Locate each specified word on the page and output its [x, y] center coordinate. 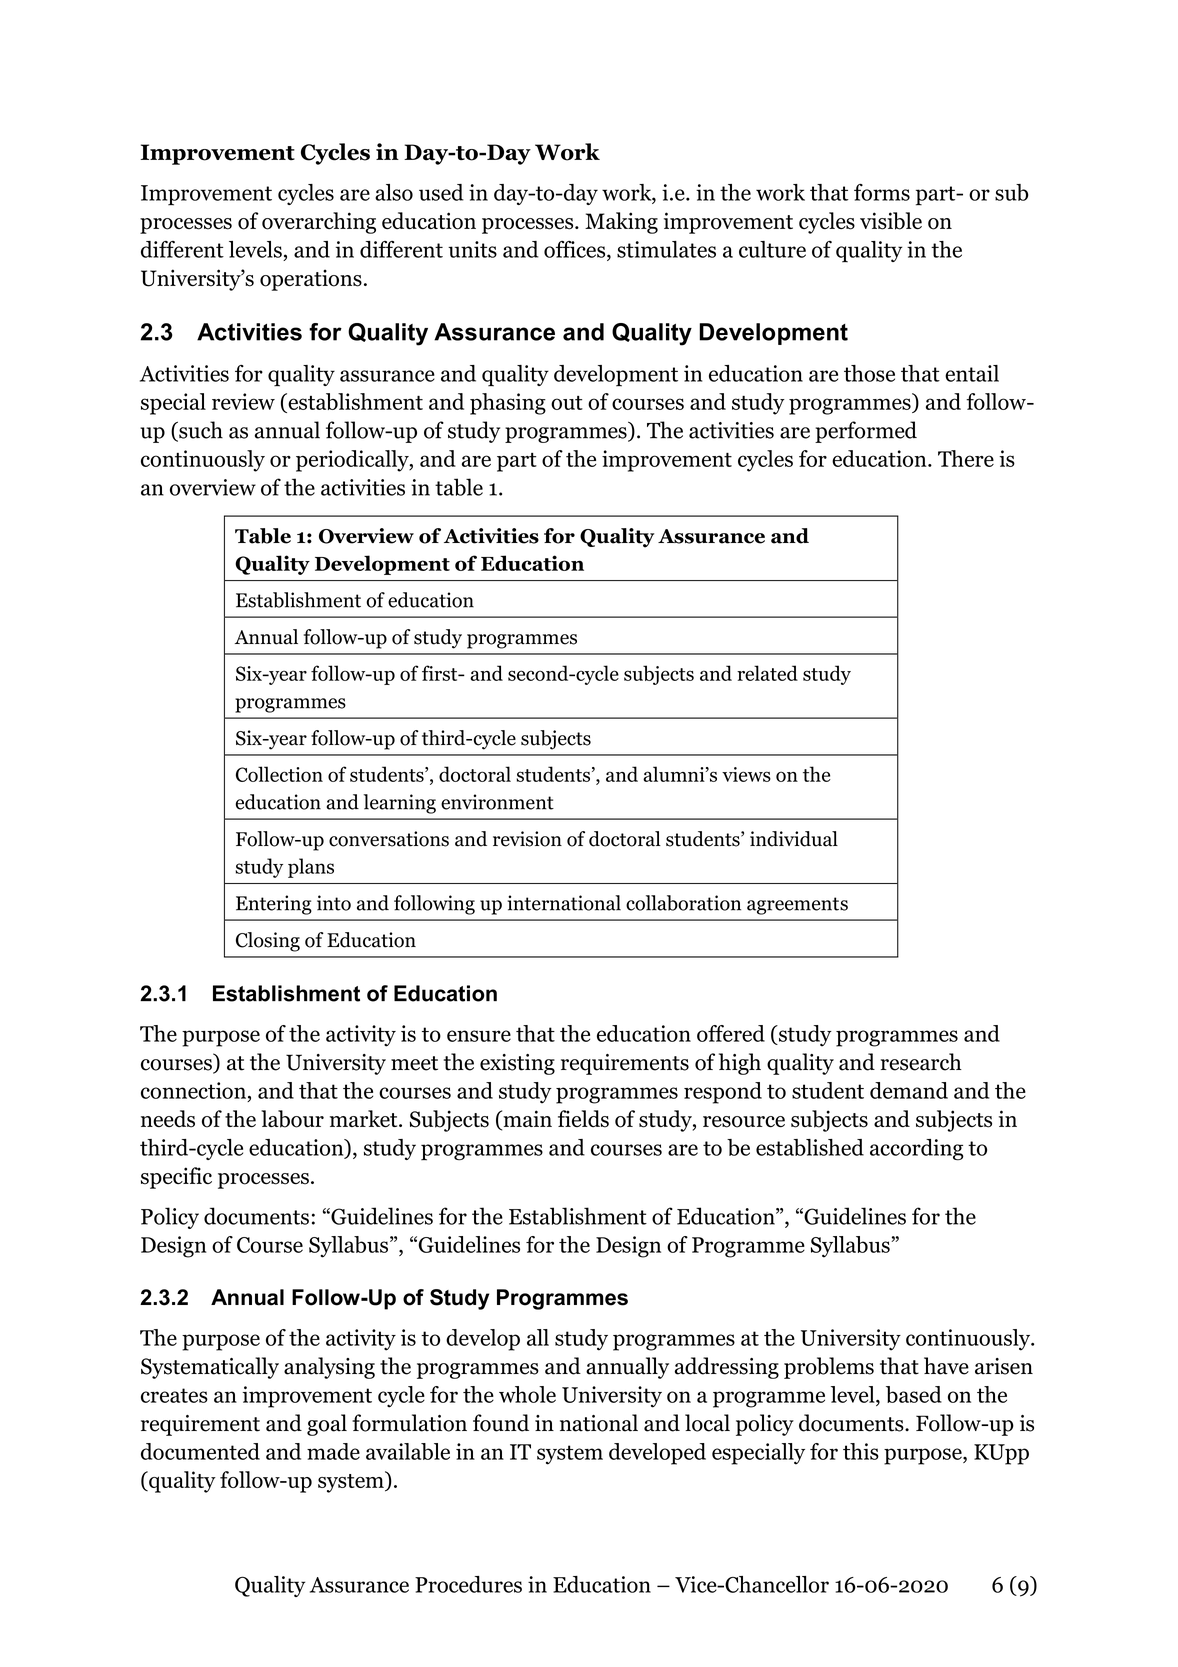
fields [583, 1119]
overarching [319, 223]
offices [576, 249]
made [333, 1451]
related [767, 673]
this [861, 1451]
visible [891, 221]
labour [292, 1119]
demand [909, 1090]
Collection [279, 774]
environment [497, 802]
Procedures [468, 1584]
